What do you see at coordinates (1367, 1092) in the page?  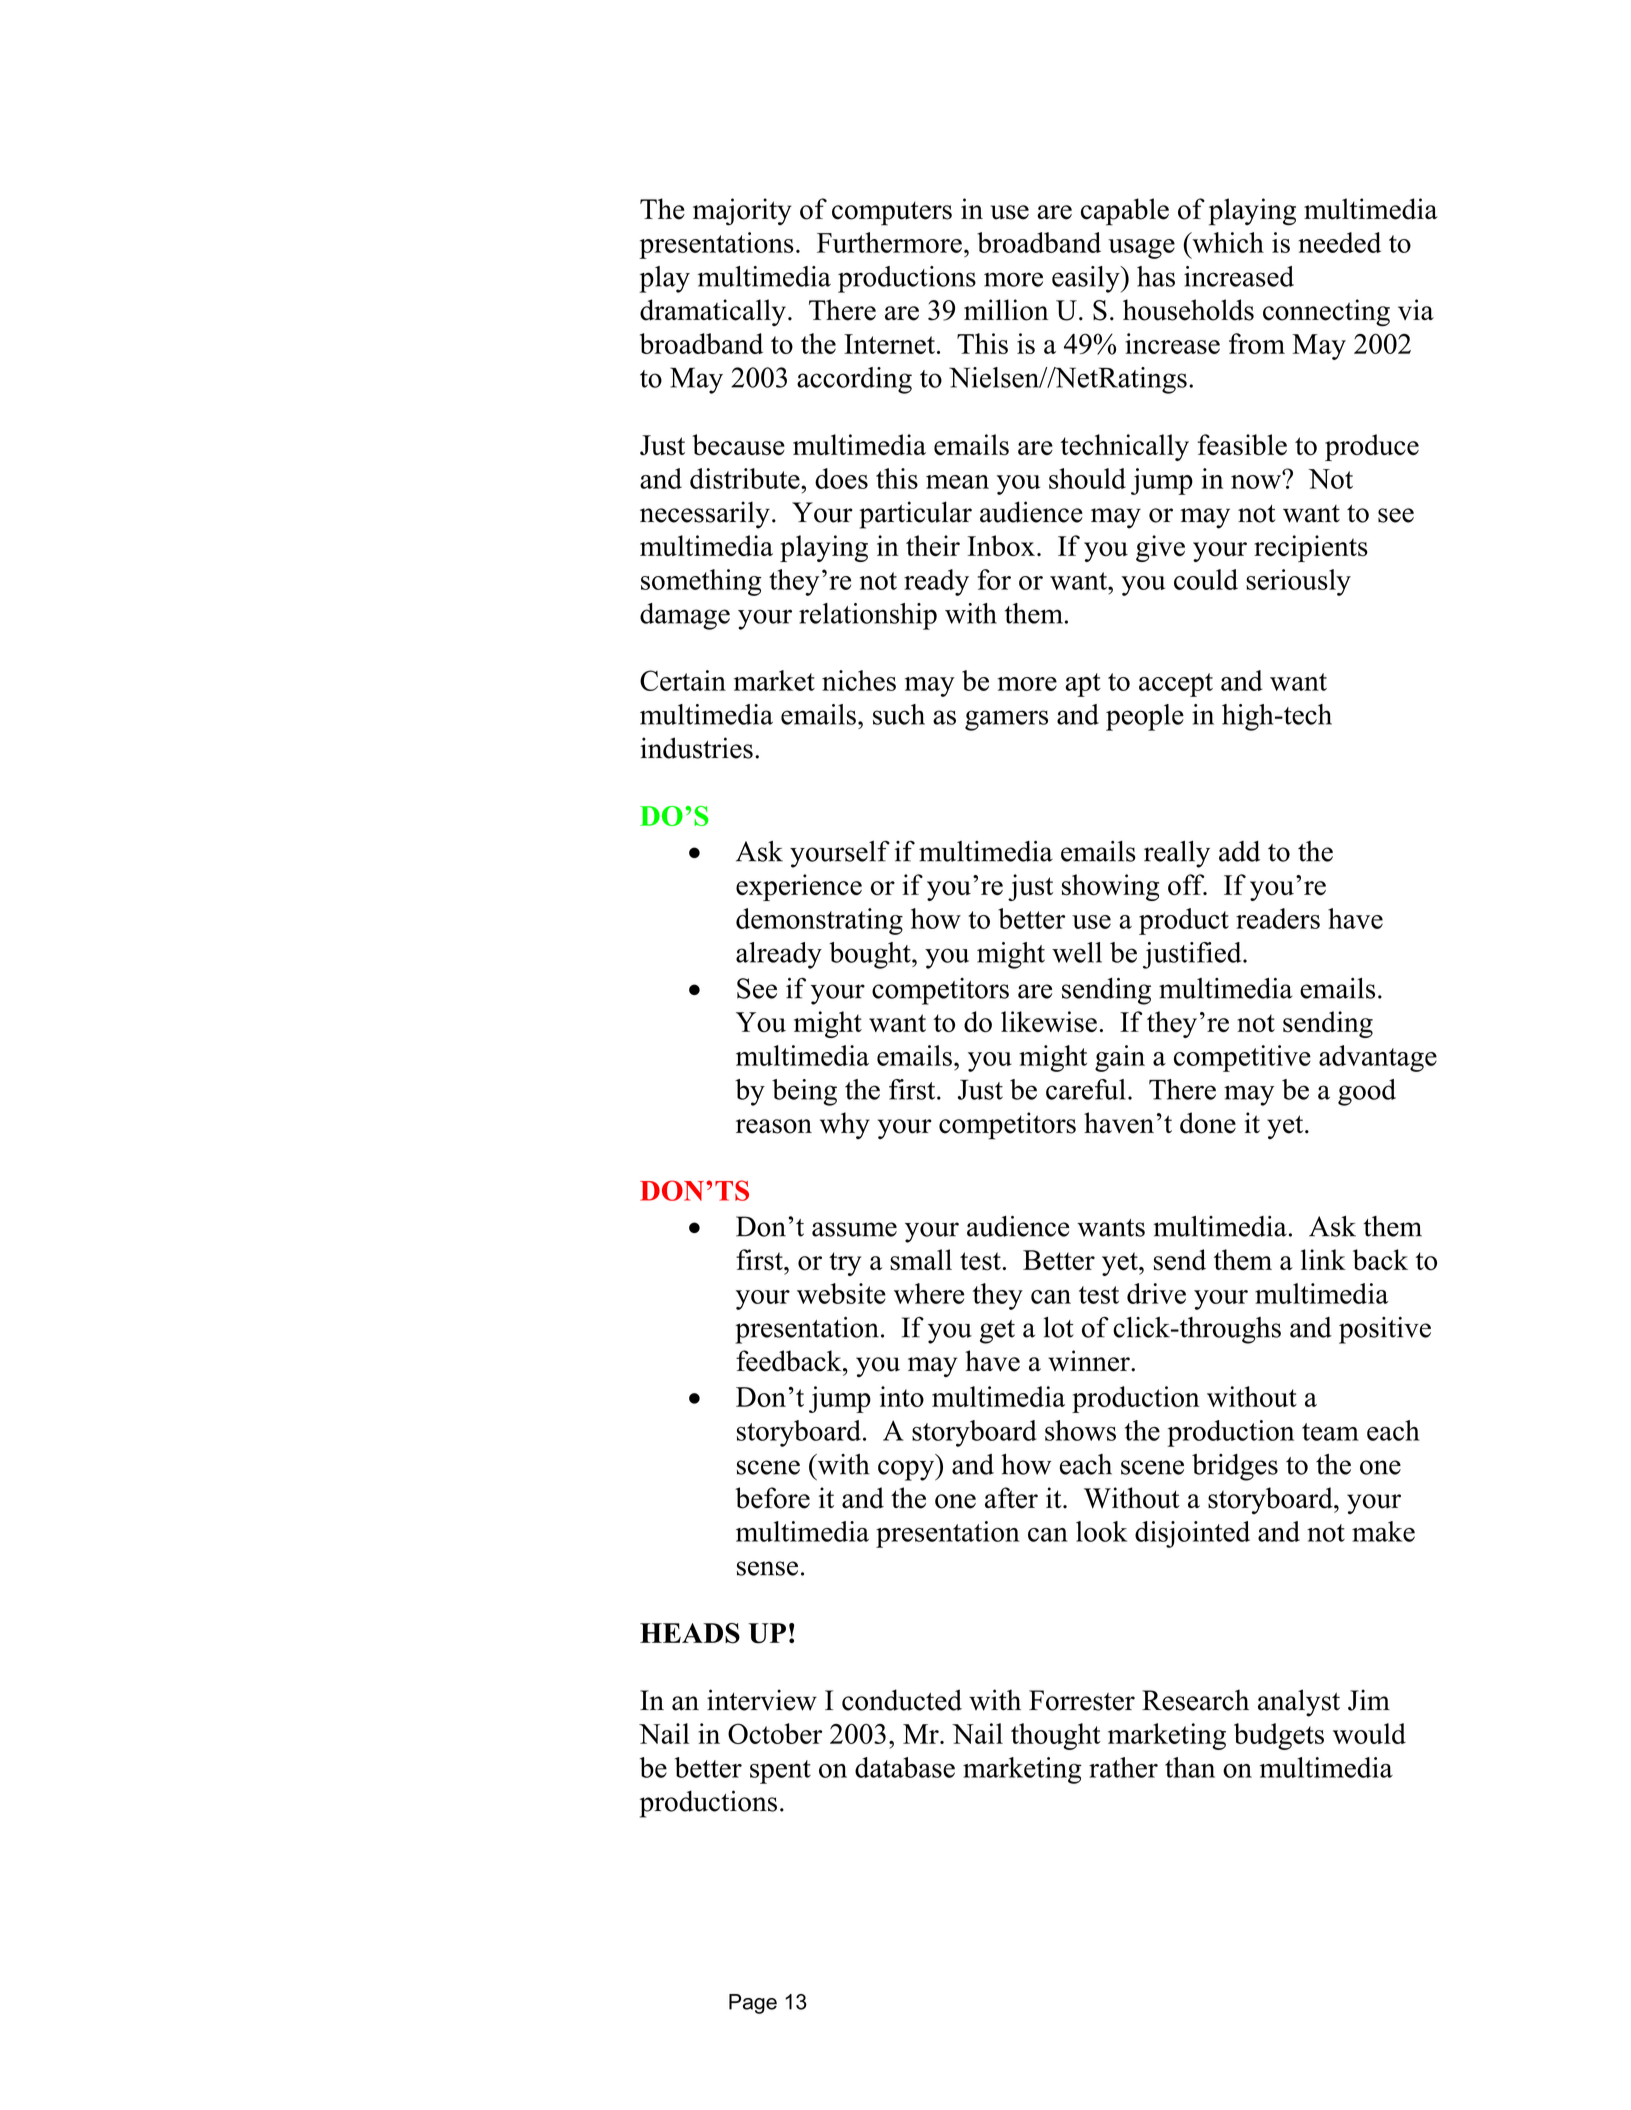 I see `good` at bounding box center [1367, 1092].
